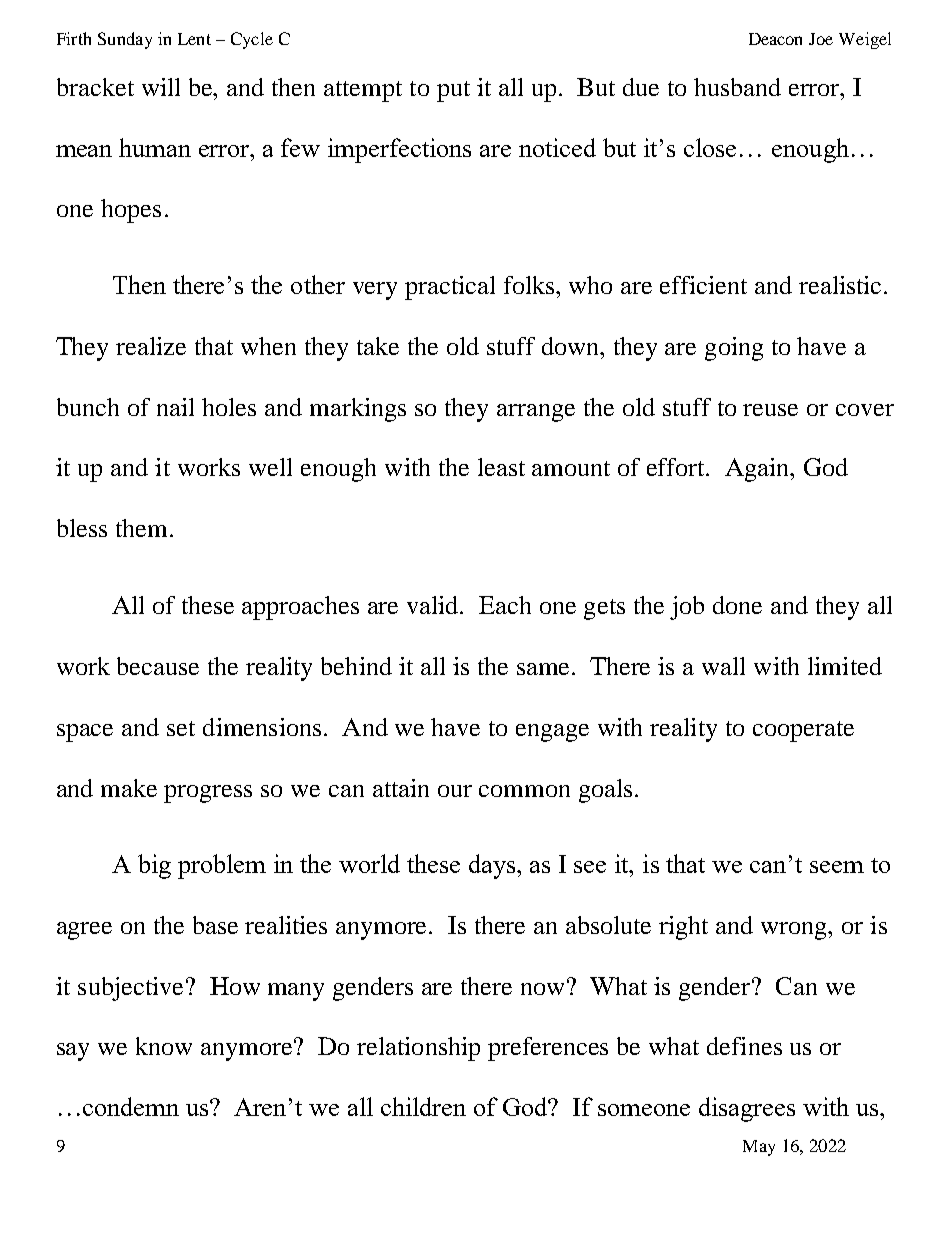 The width and height of the page is (952, 1233). What do you see at coordinates (453, 91) in the page?
I see `put` at bounding box center [453, 91].
